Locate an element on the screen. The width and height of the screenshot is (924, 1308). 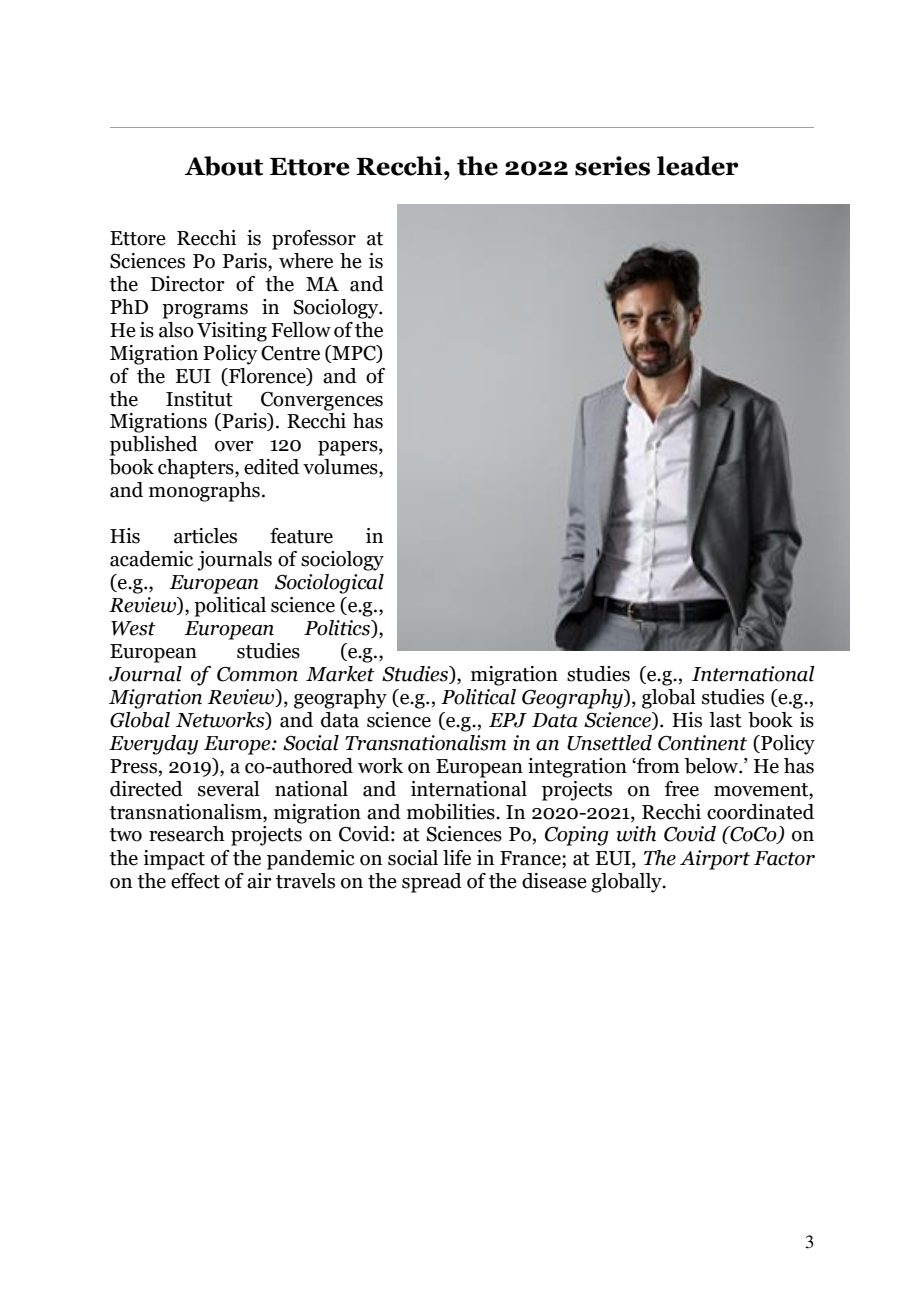
life is located at coordinates (457, 858).
